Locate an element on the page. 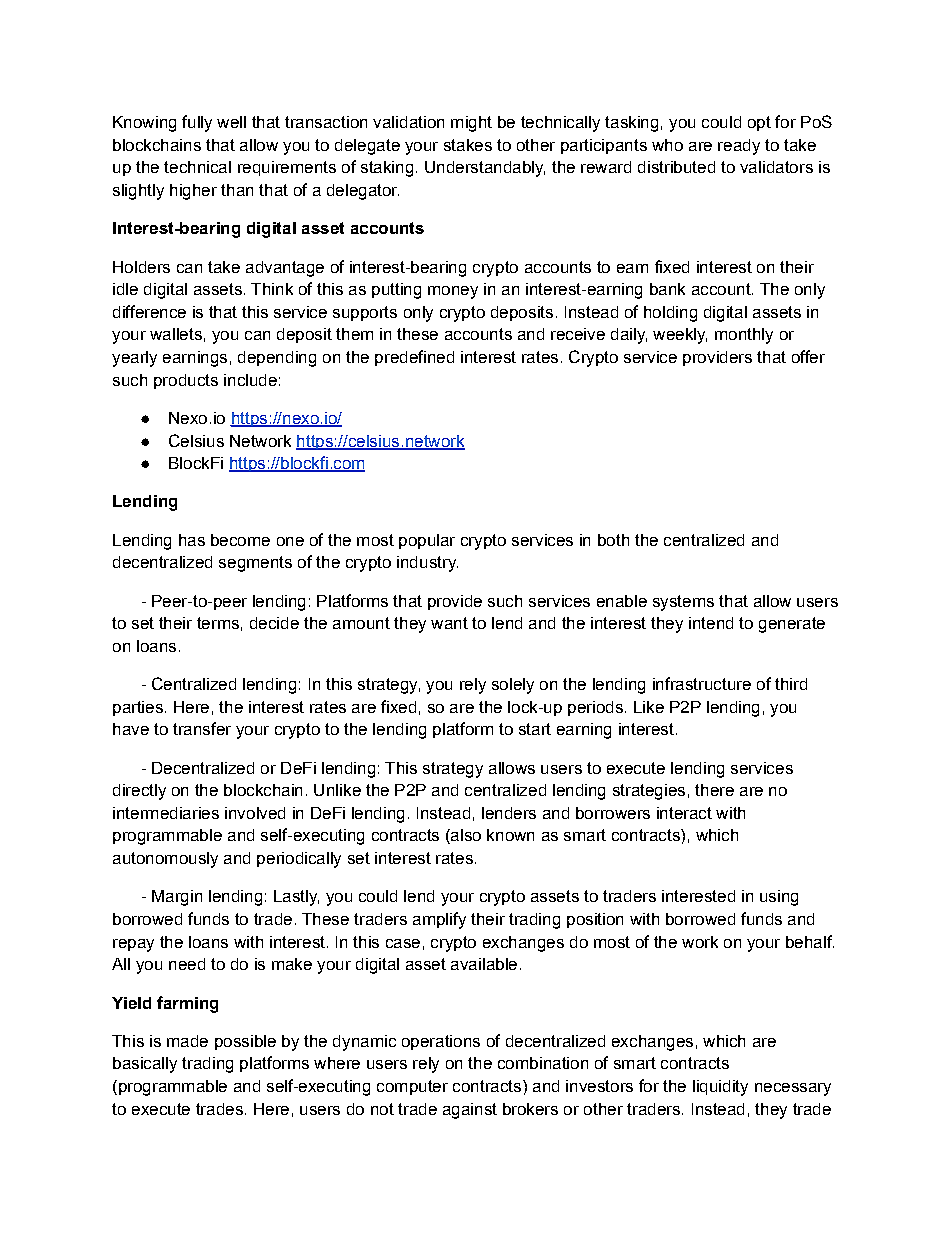 The height and width of the page is (1233, 952). money is located at coordinates (453, 292).
